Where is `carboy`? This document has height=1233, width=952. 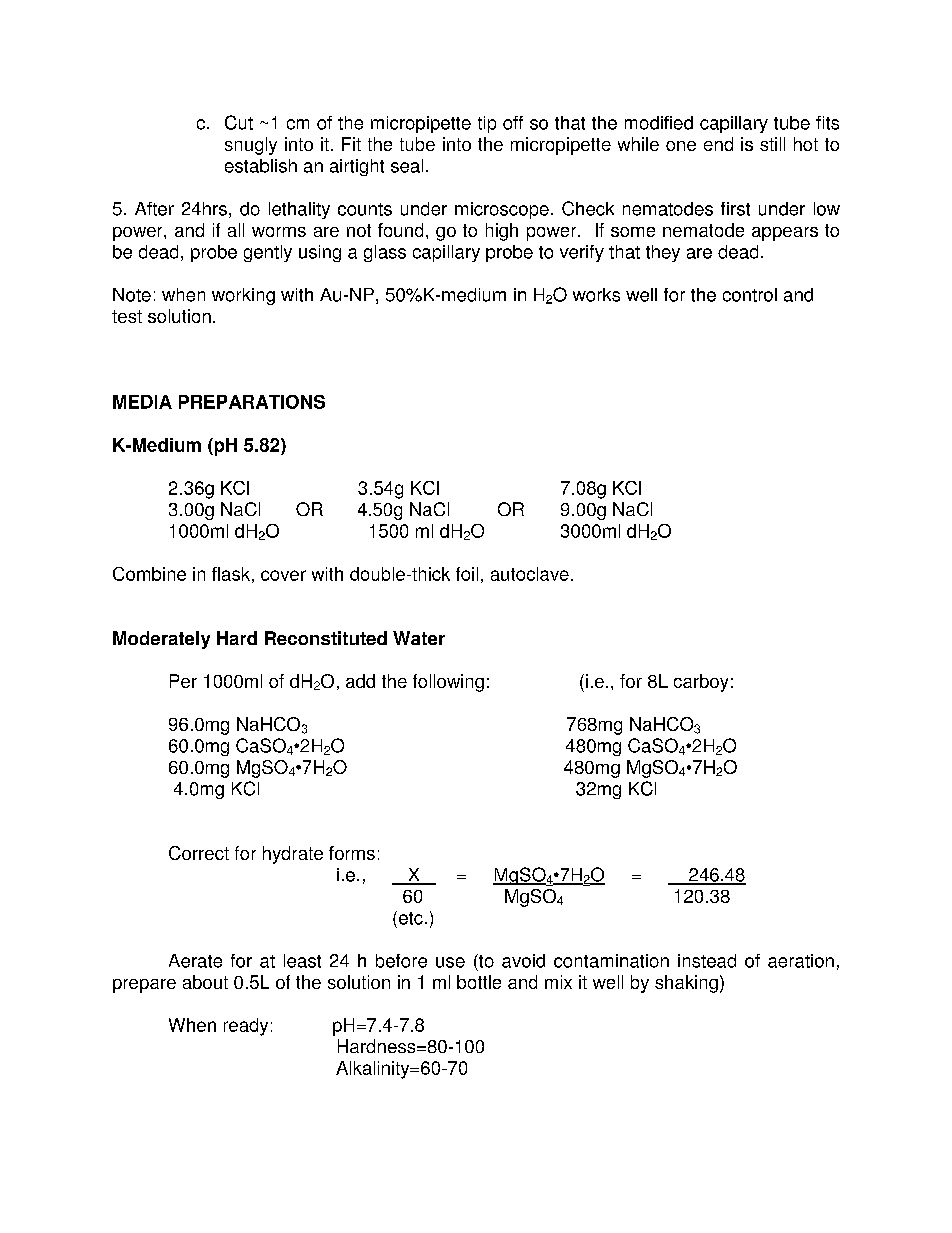
carboy is located at coordinates (701, 683).
